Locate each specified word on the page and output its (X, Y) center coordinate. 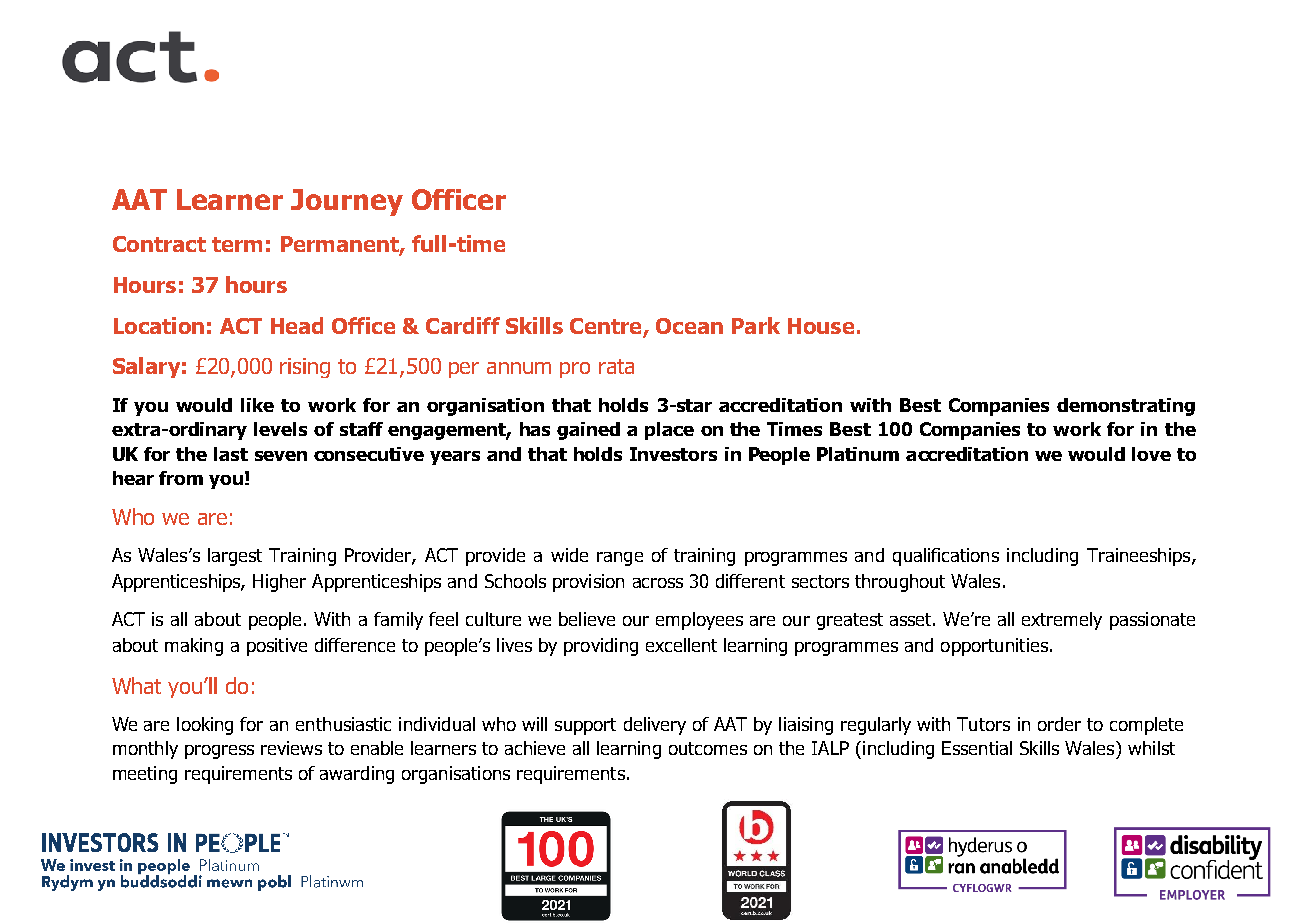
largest (235, 557)
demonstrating (1126, 407)
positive (277, 647)
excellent (681, 645)
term (237, 244)
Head (297, 325)
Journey (347, 202)
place (669, 431)
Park (756, 325)
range (620, 559)
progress (219, 752)
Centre (605, 326)
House (821, 326)
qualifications (946, 557)
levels (280, 429)
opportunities (994, 647)
